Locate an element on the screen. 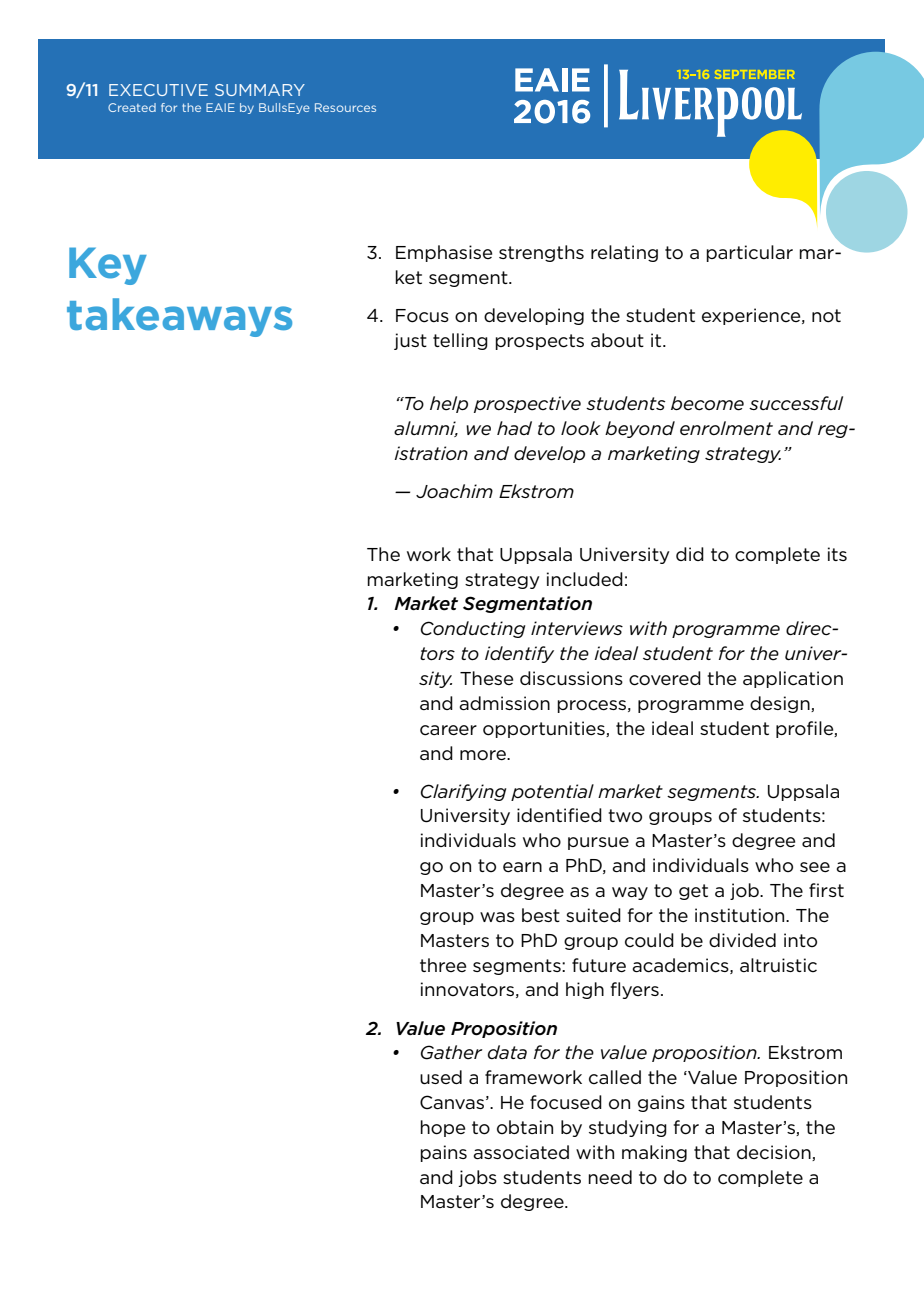  pains is located at coordinates (443, 1153).
